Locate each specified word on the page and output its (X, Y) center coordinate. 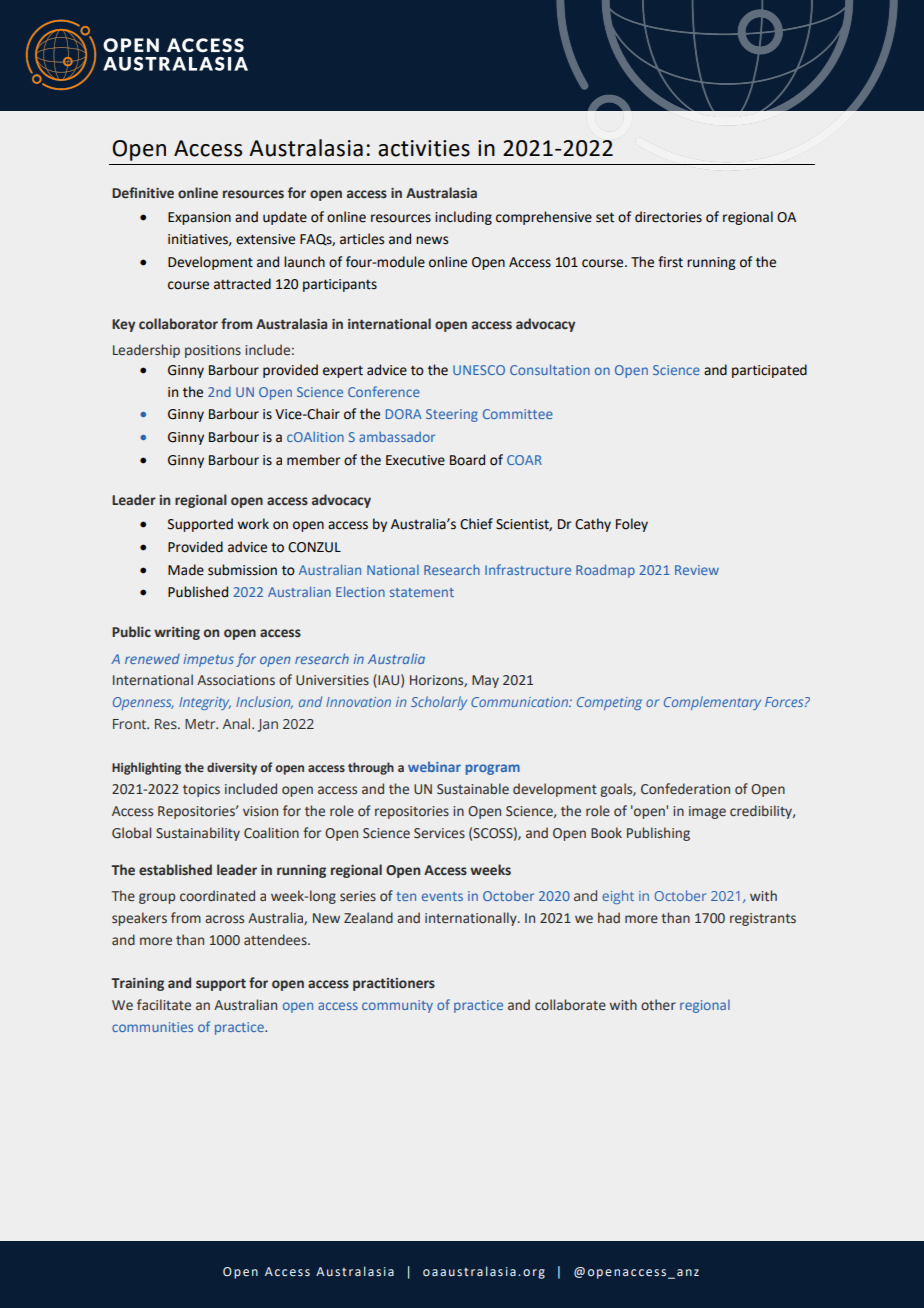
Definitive (143, 193)
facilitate (164, 1005)
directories (668, 217)
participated (769, 371)
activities (424, 148)
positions (213, 351)
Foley (632, 525)
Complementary (712, 703)
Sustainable (473, 789)
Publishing (658, 834)
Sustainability (198, 834)
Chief (476, 524)
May (485, 681)
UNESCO (479, 370)
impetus (209, 660)
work (253, 524)
